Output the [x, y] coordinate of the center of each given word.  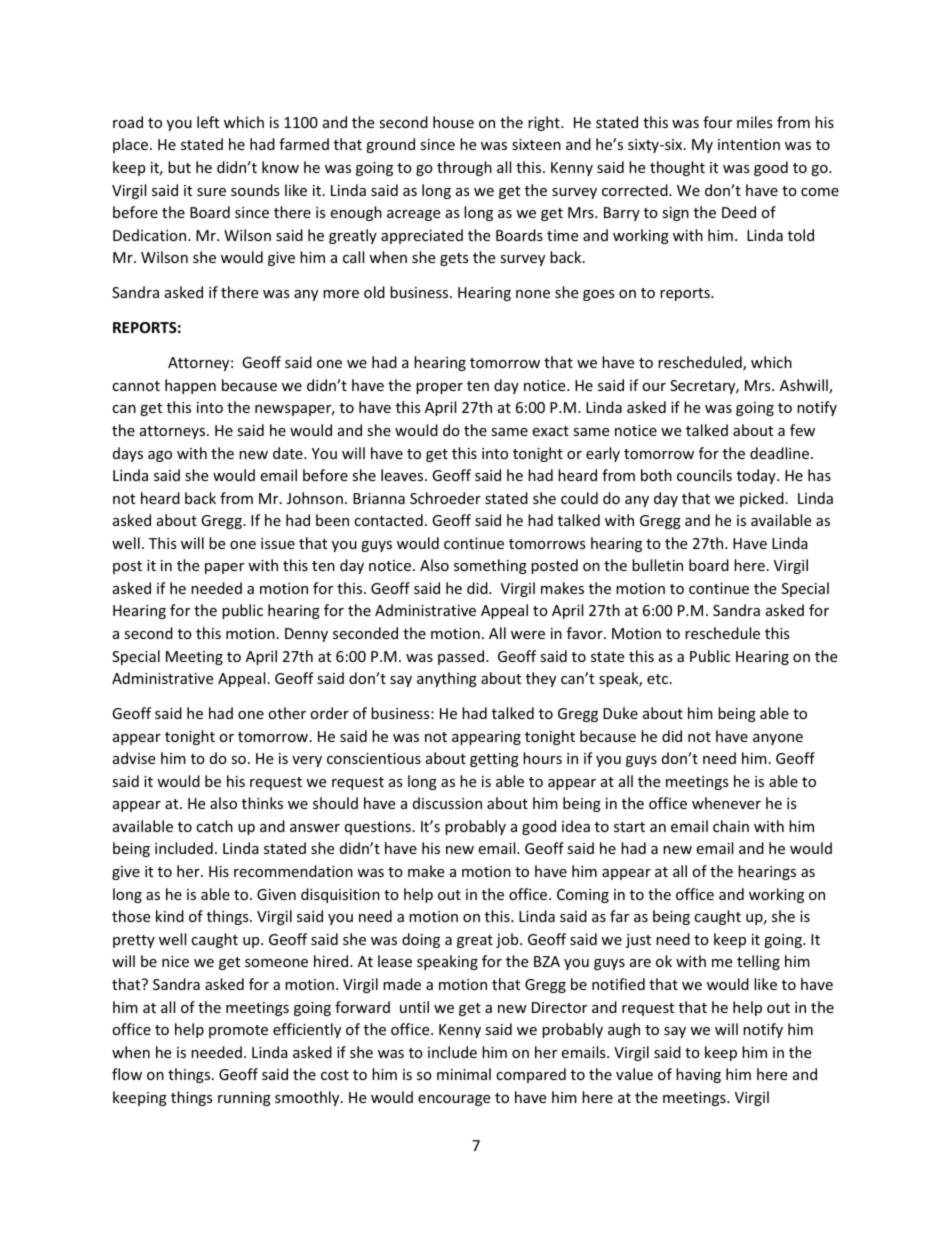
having [698, 1075]
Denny [306, 635]
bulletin [657, 565]
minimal [464, 1074]
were [528, 635]
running [244, 1099]
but [179, 167]
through [464, 168]
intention [749, 144]
